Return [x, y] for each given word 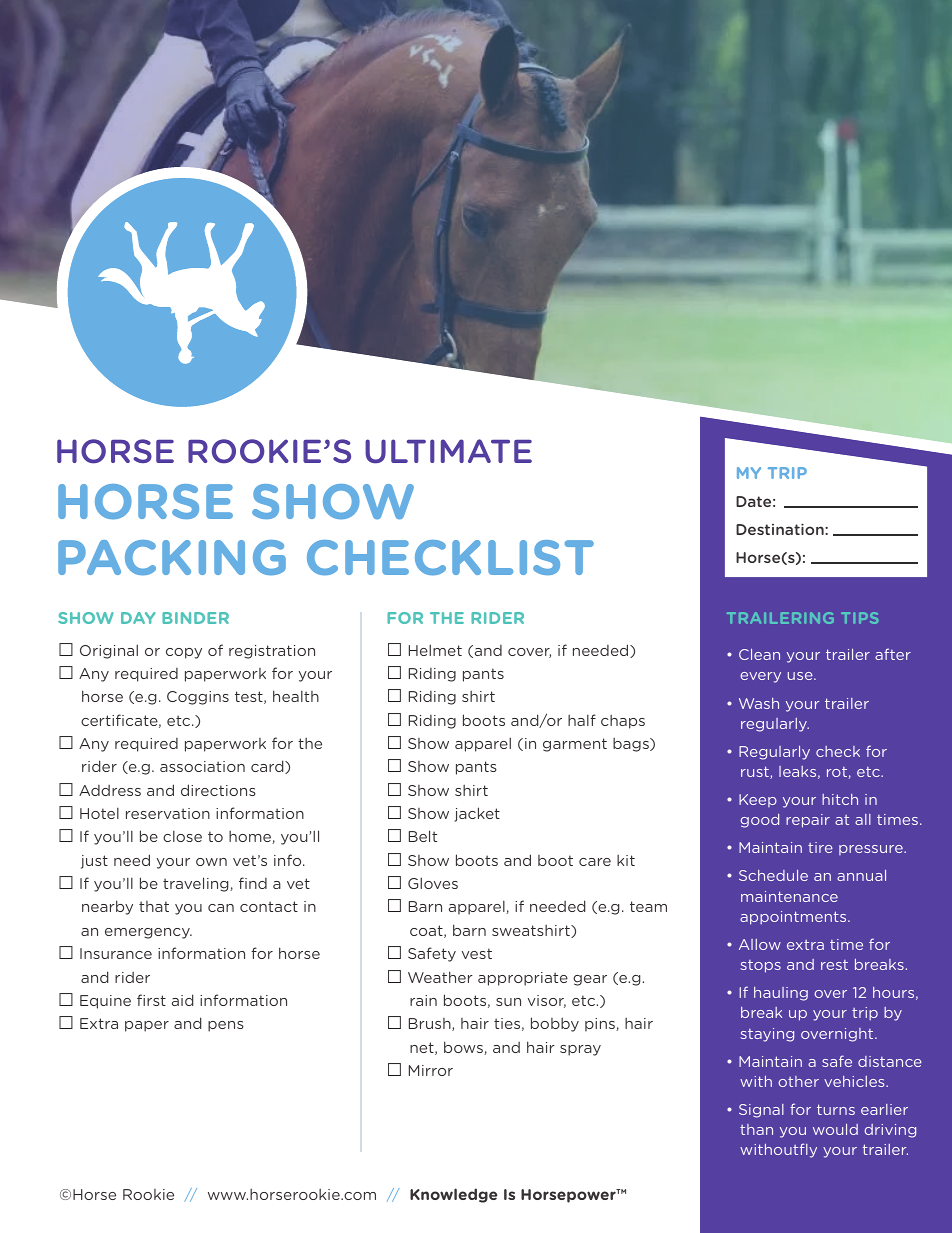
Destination [781, 529]
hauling [781, 994]
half [582, 720]
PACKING [172, 558]
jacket [477, 814]
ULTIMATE [448, 451]
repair [808, 821]
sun [508, 1002]
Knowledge [453, 1195]
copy [184, 653]
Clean [759, 654]
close [182, 836]
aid [183, 1000]
